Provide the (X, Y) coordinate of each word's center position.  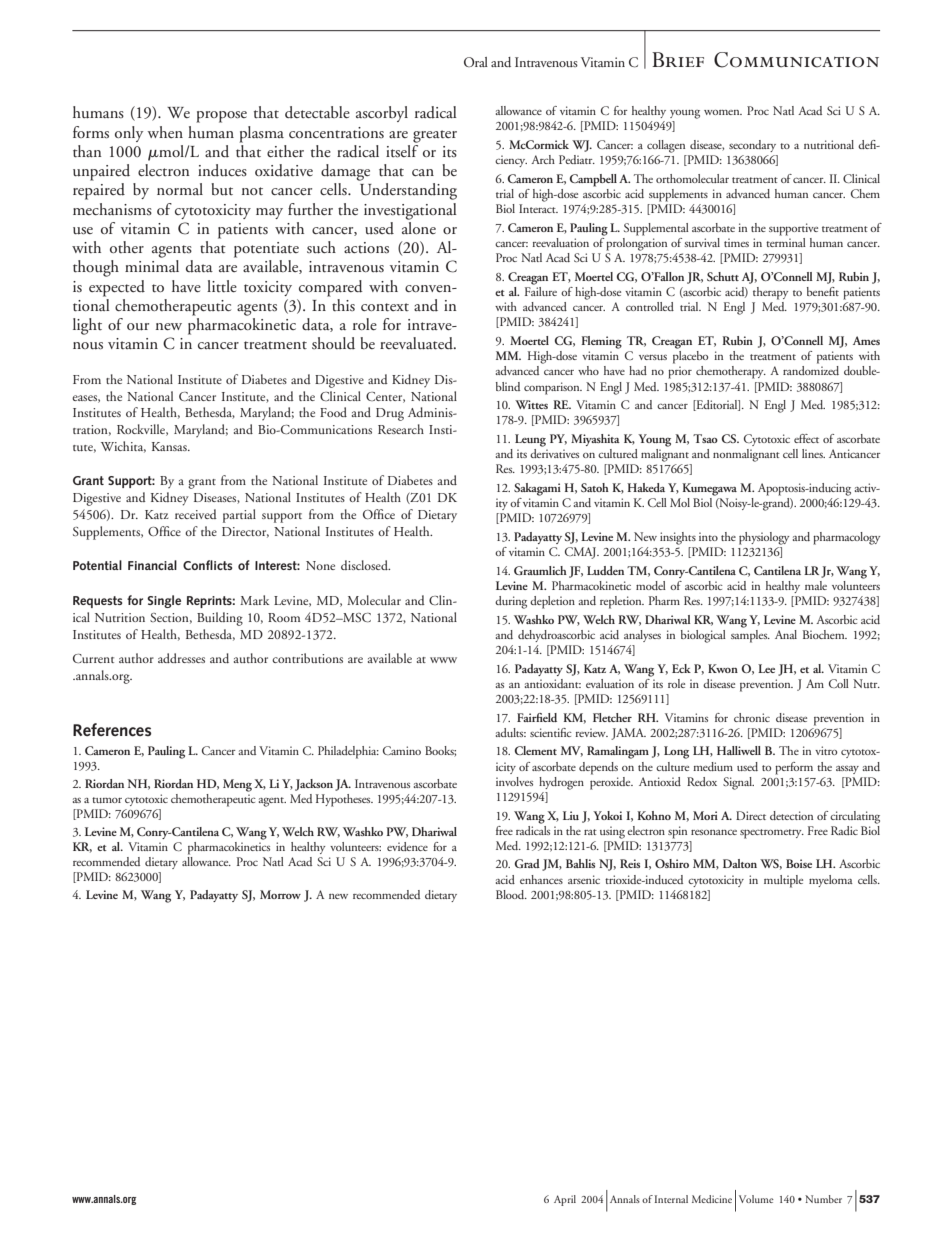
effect (806, 438)
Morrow (280, 894)
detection (791, 815)
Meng (237, 785)
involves (514, 781)
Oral (476, 62)
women (723, 112)
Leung (530, 440)
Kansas (170, 446)
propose (221, 117)
